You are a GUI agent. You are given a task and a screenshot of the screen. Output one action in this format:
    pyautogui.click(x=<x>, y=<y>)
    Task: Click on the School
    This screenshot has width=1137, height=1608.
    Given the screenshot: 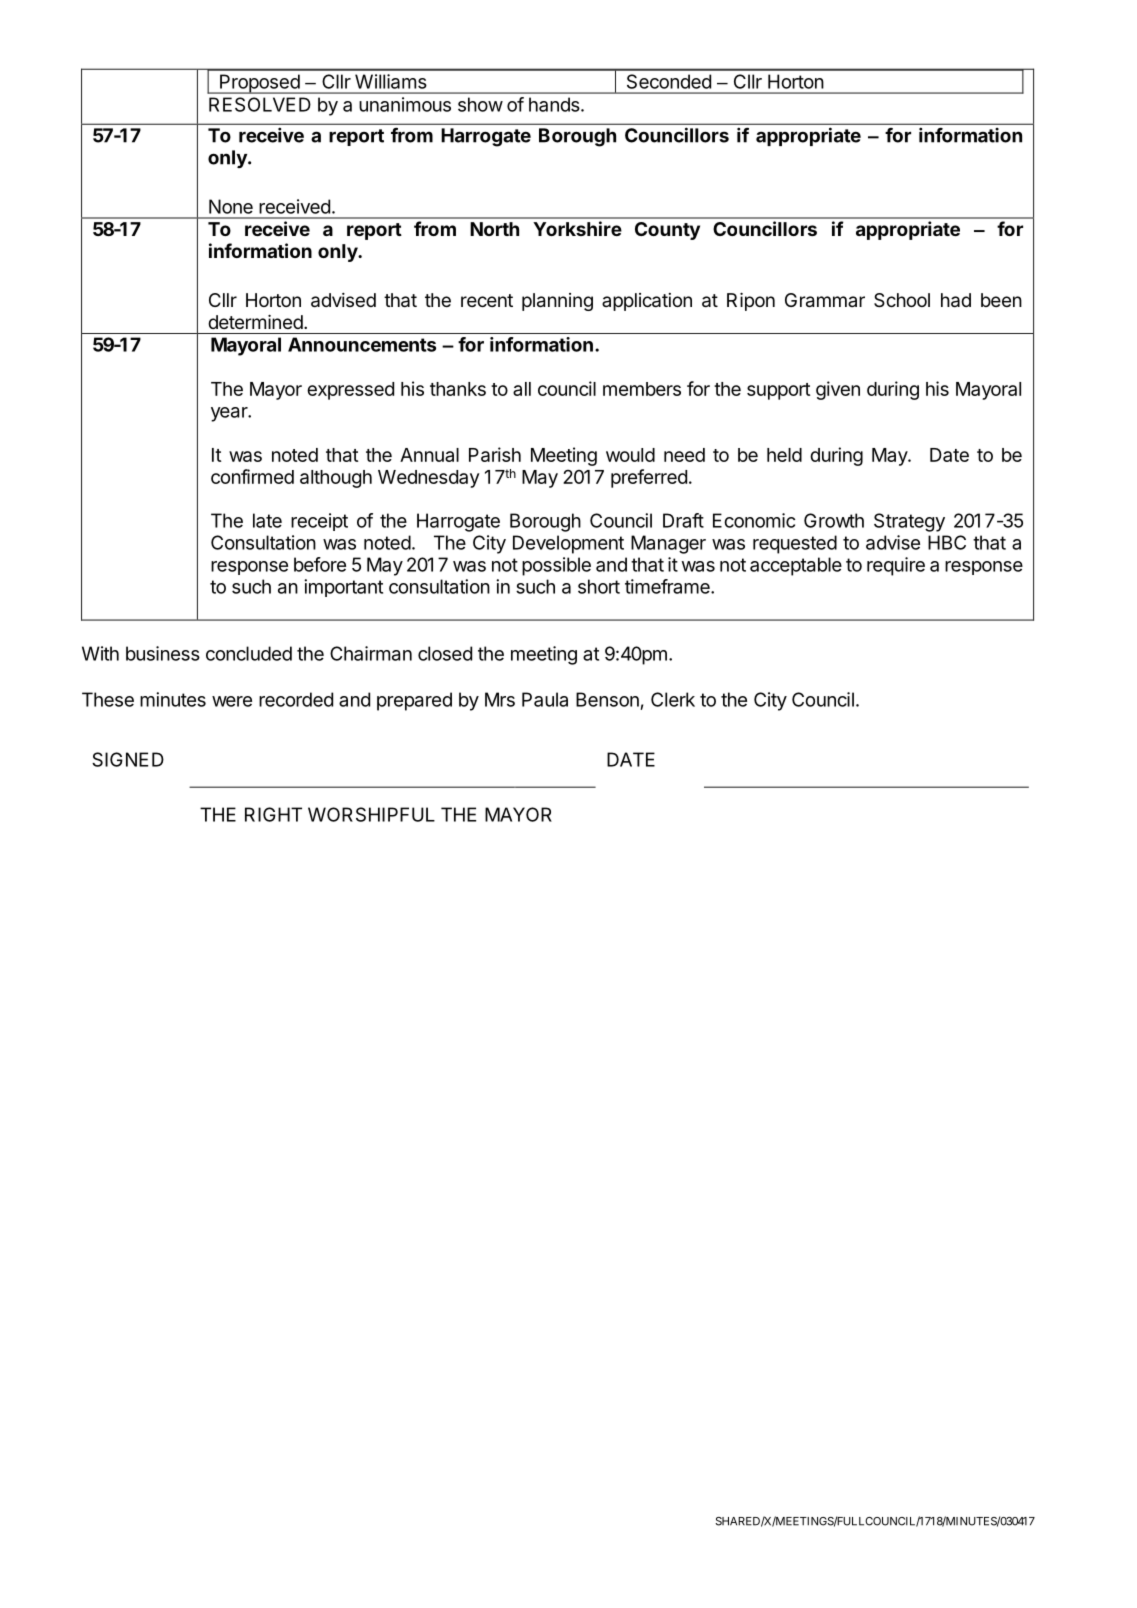 What is the action you would take?
    pyautogui.click(x=902, y=300)
